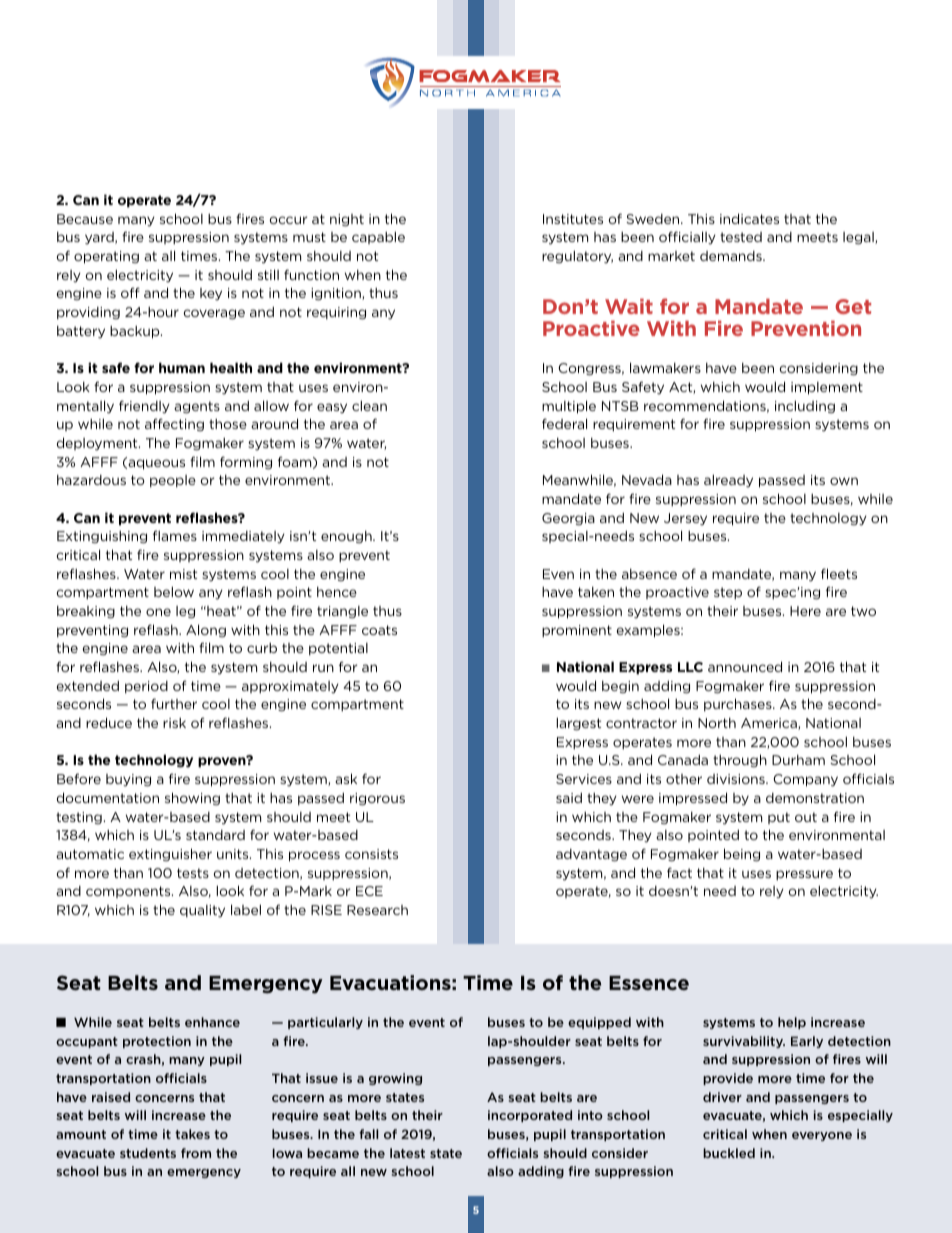 This screenshot has height=1233, width=952. I want to click on operating, so click(106, 257).
